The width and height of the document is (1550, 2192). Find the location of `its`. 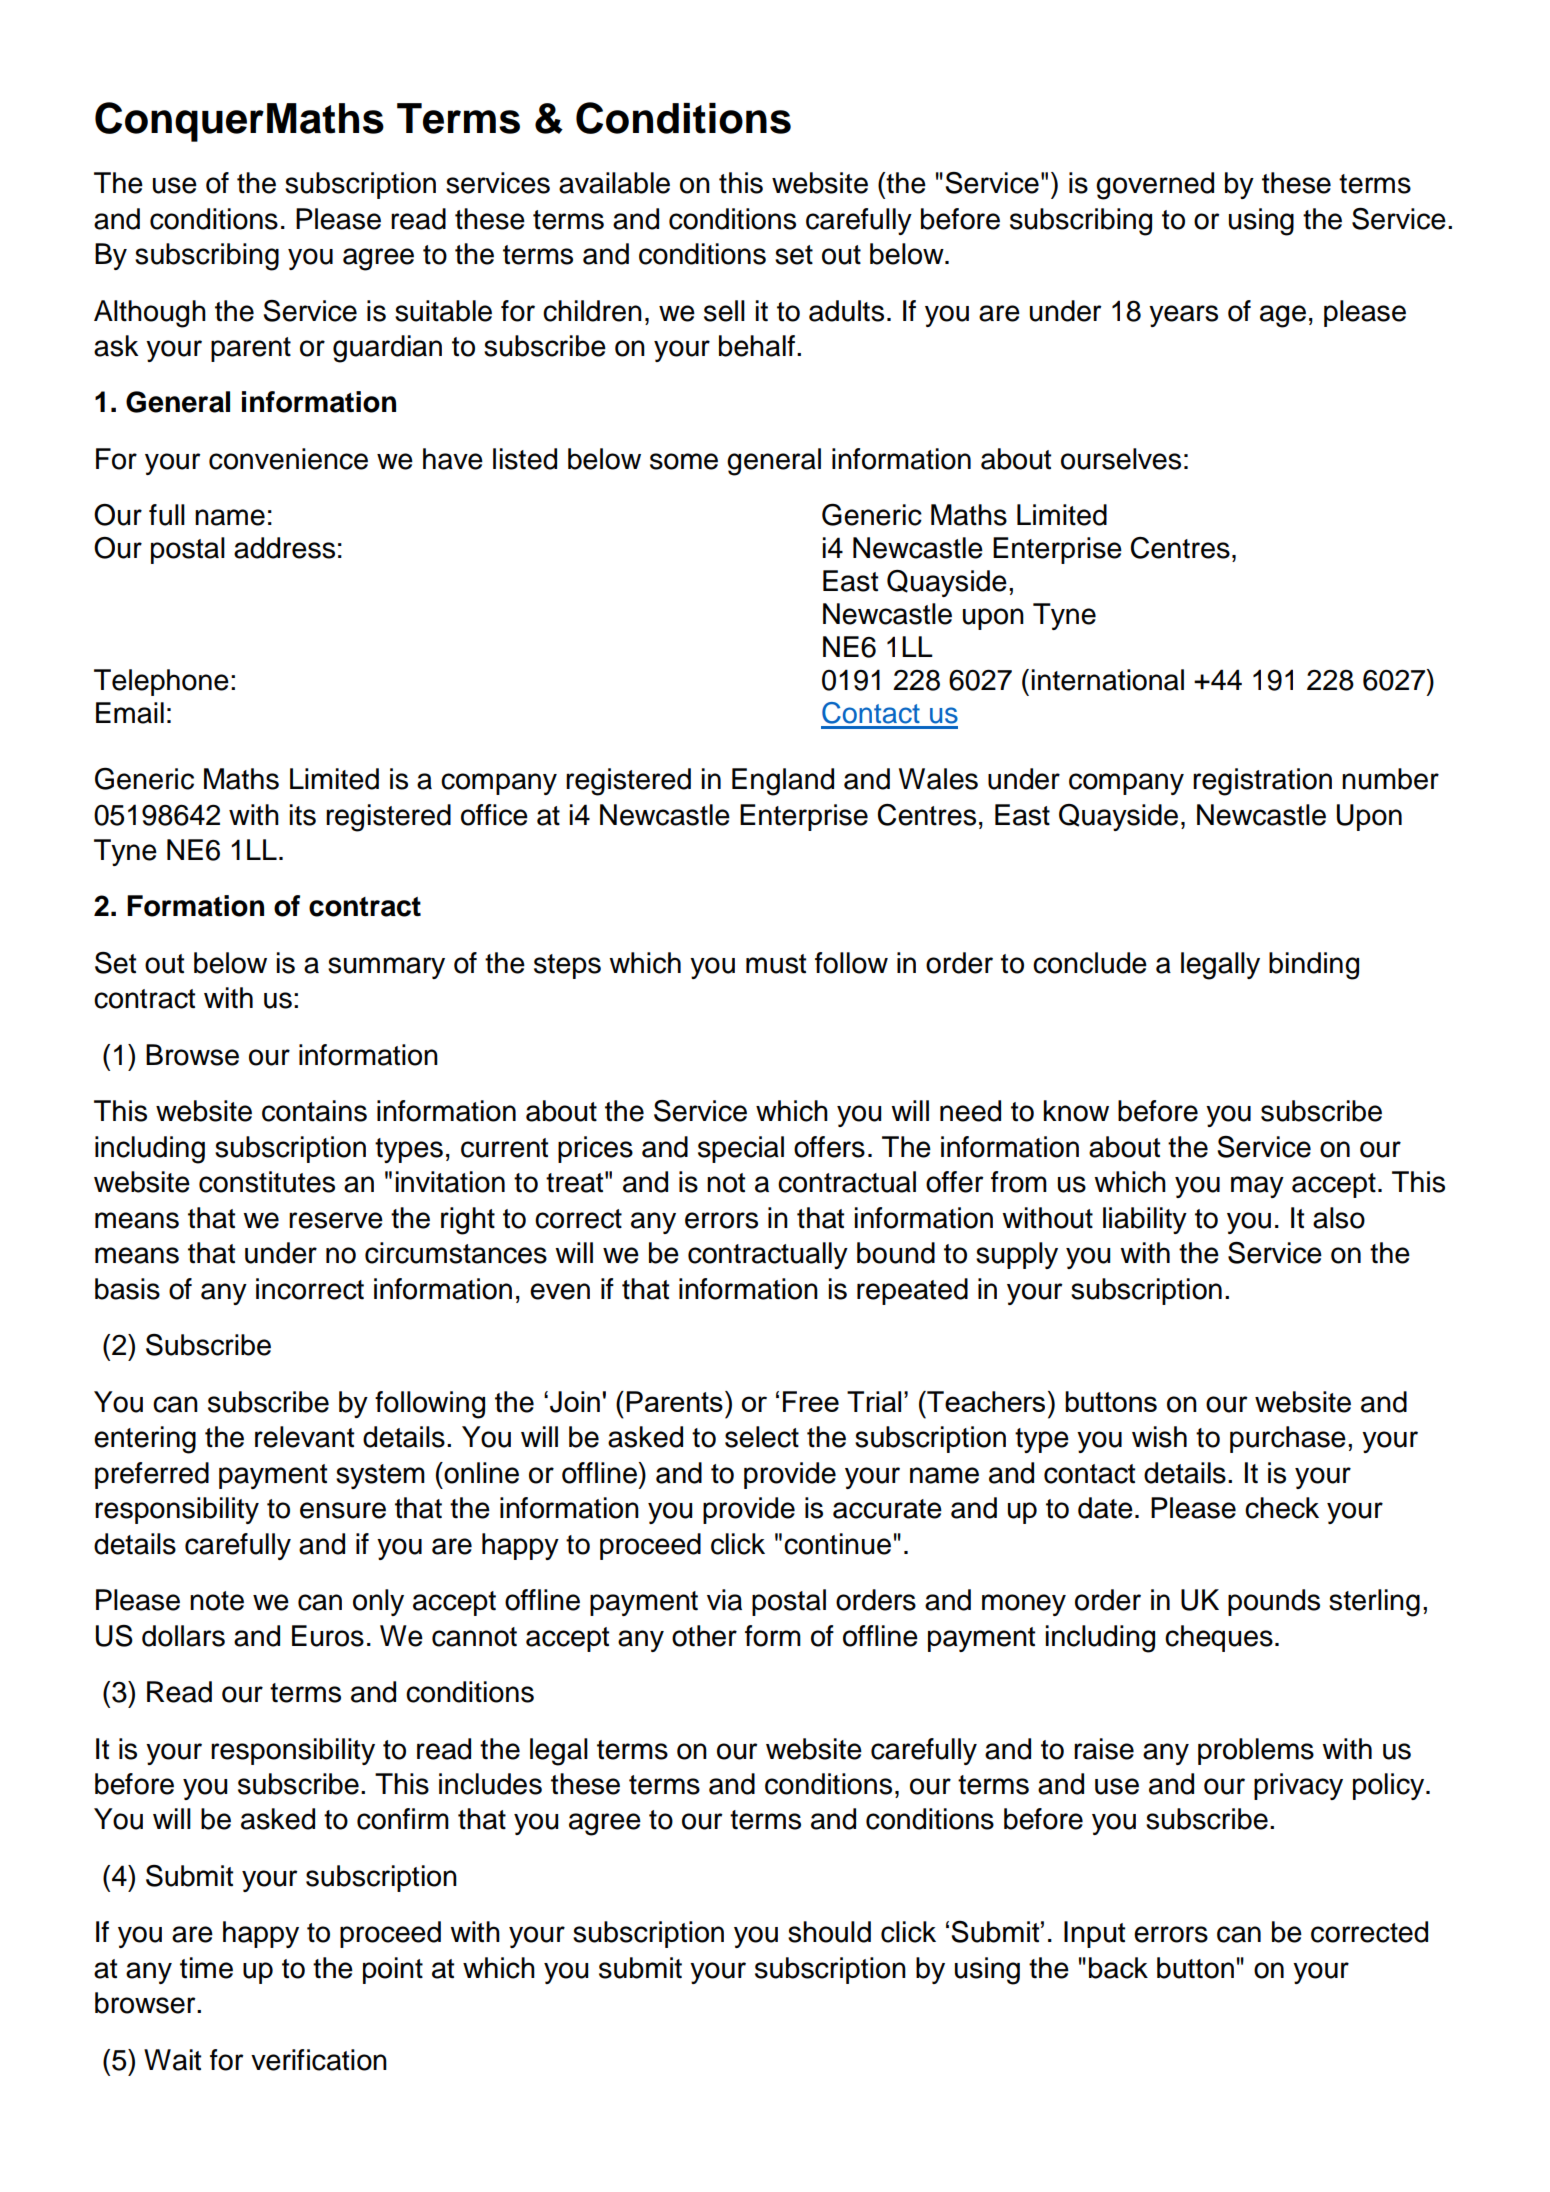

its is located at coordinates (302, 815).
